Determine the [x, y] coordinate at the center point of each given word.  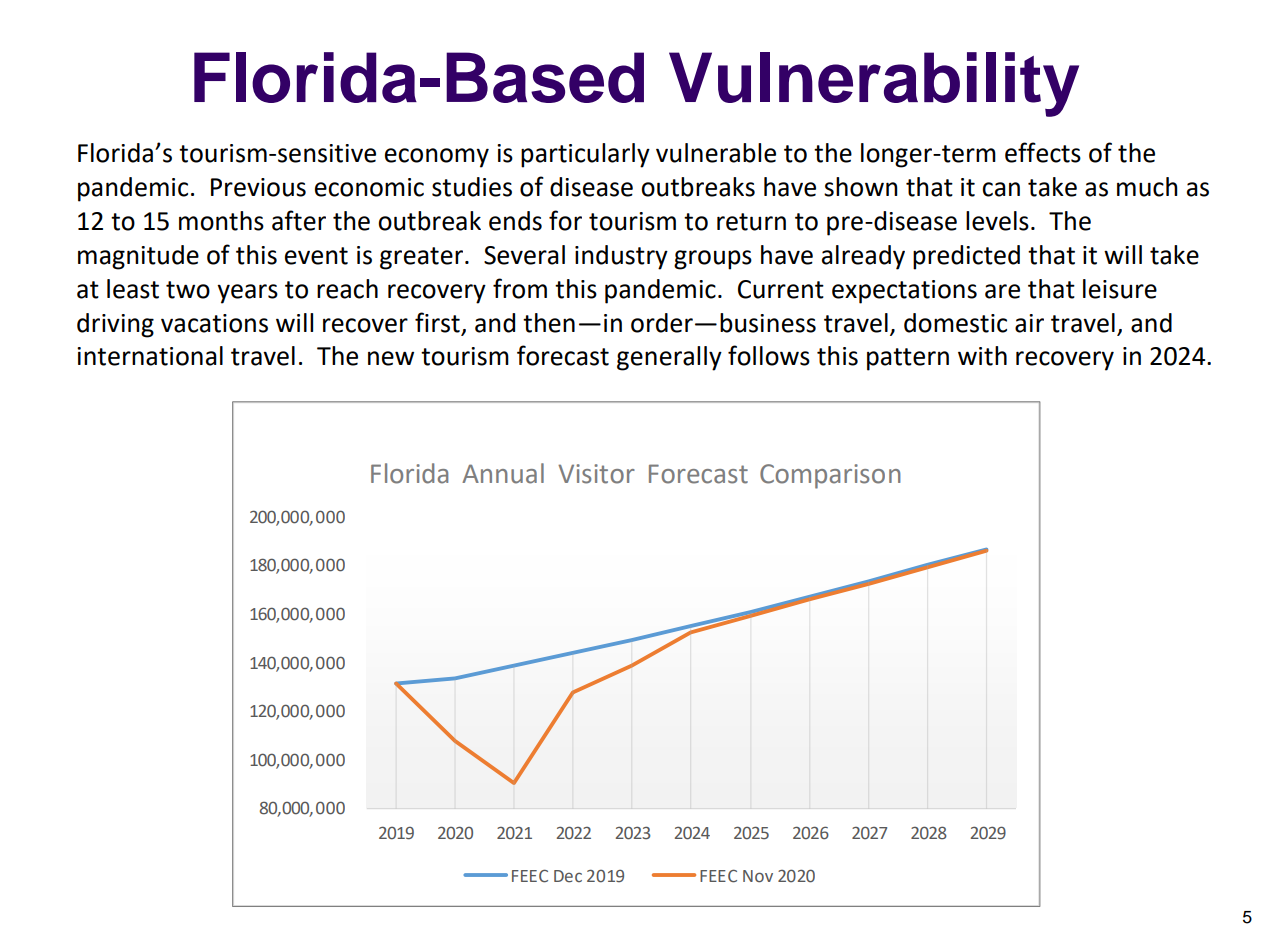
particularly [585, 155]
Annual [503, 473]
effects [1043, 152]
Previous [258, 187]
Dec [568, 876]
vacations [214, 323]
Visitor [596, 474]
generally [669, 358]
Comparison [830, 476]
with [982, 356]
